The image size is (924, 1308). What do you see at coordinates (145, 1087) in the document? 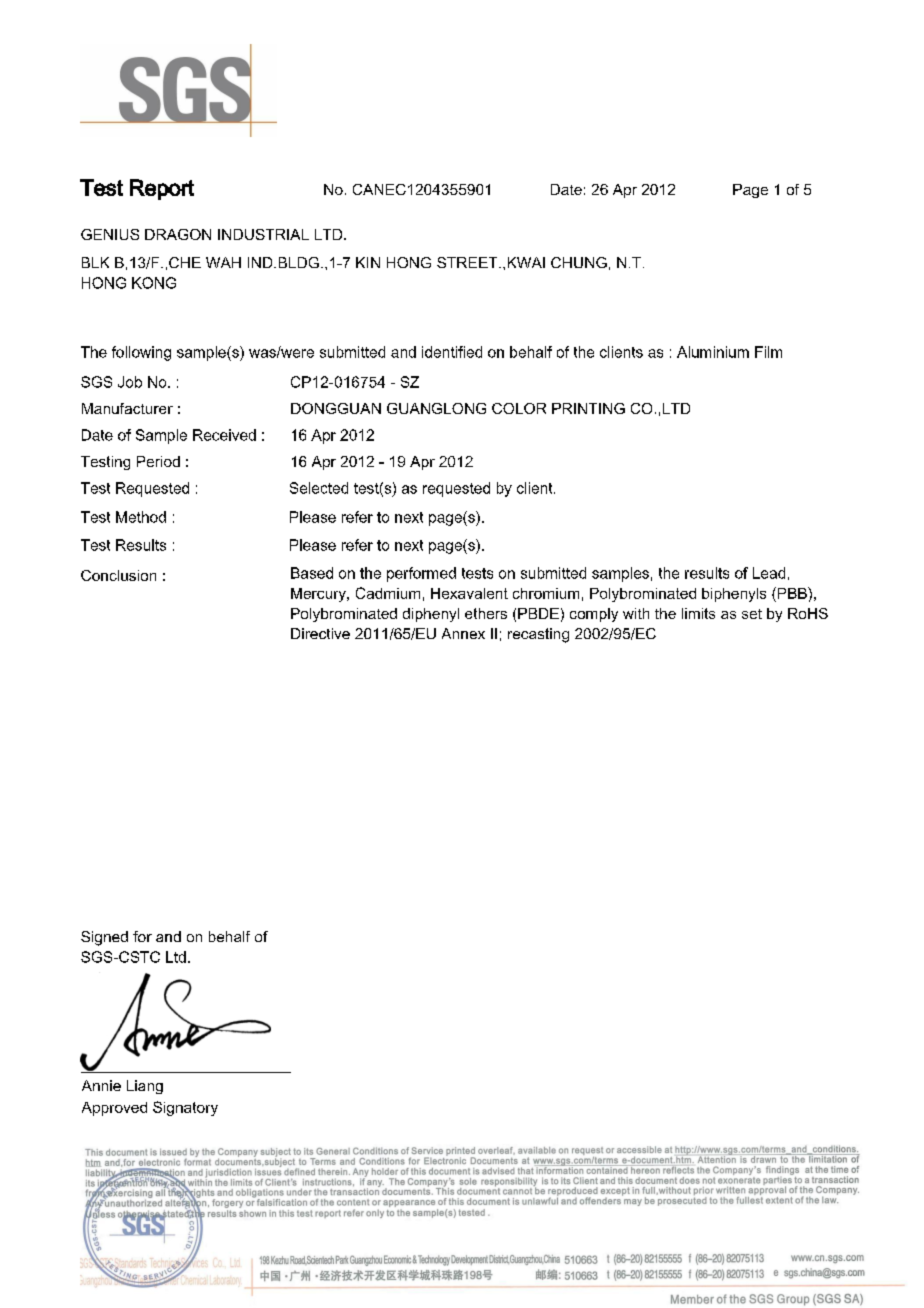
I see `Liang` at bounding box center [145, 1087].
